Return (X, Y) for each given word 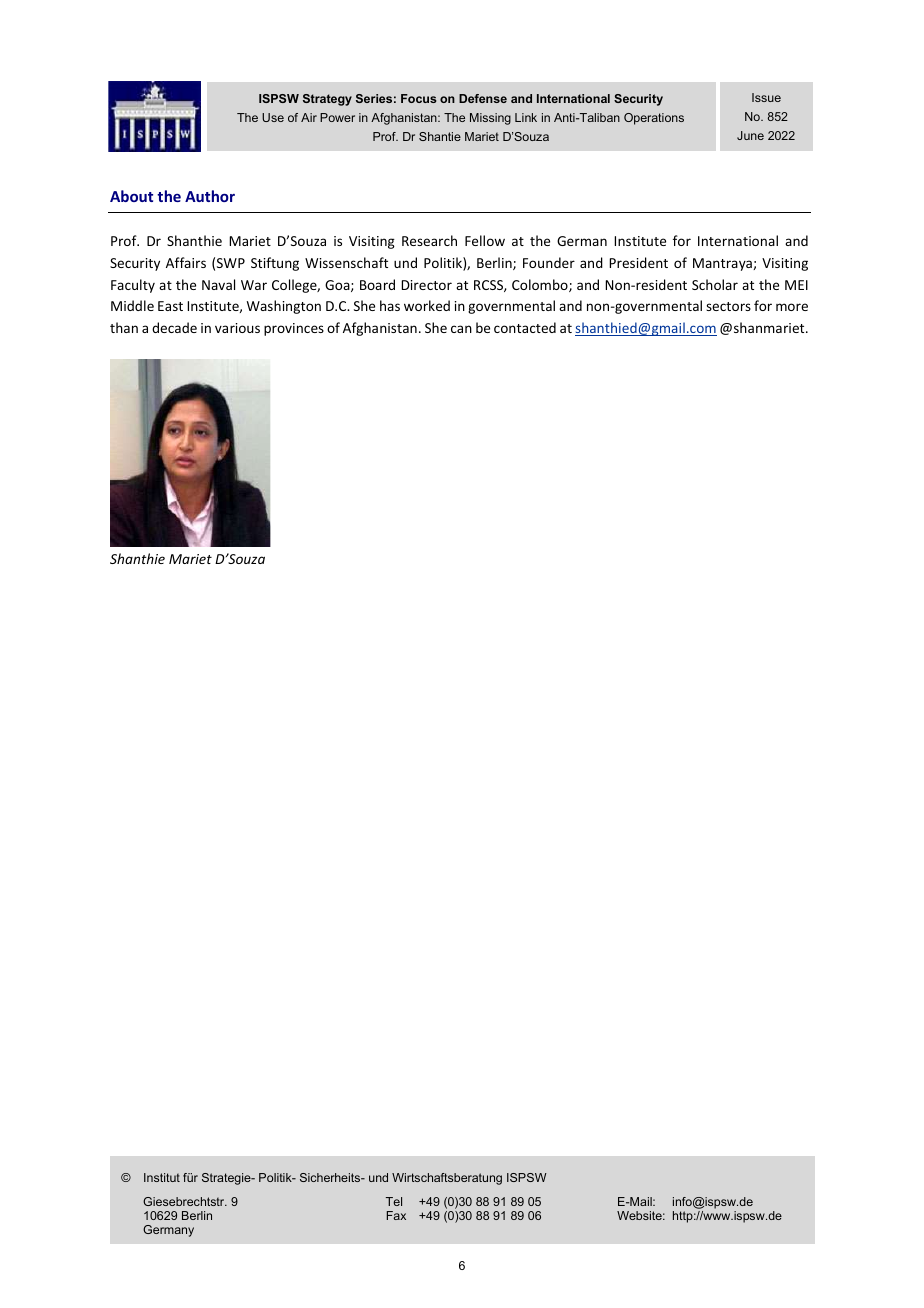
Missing (490, 119)
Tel (394, 1201)
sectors (728, 306)
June (750, 135)
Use (273, 117)
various (237, 328)
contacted (525, 327)
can (461, 329)
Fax (396, 1215)
